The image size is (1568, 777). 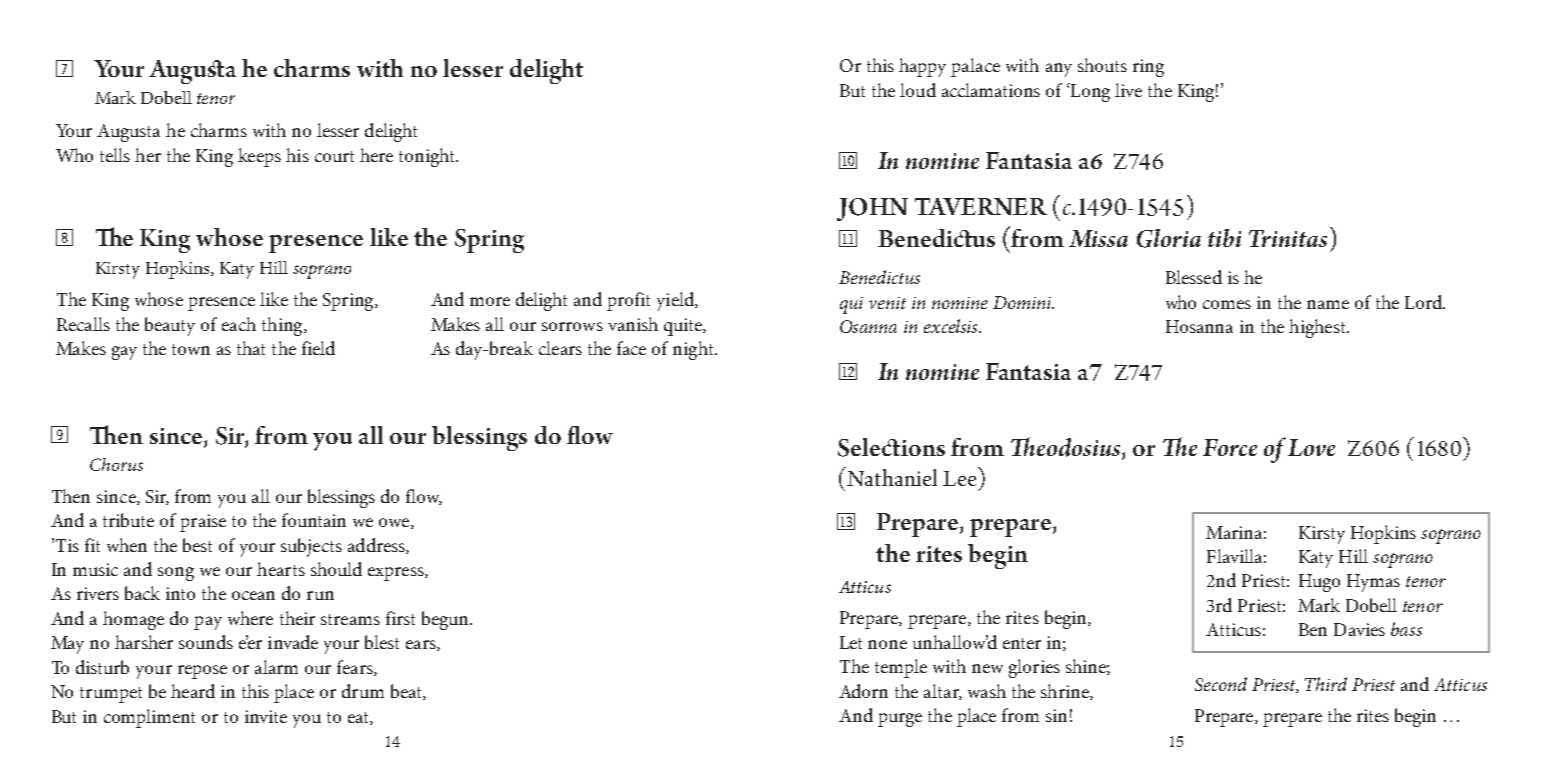 What do you see at coordinates (1288, 238) in the image?
I see `Trinitas` at bounding box center [1288, 238].
